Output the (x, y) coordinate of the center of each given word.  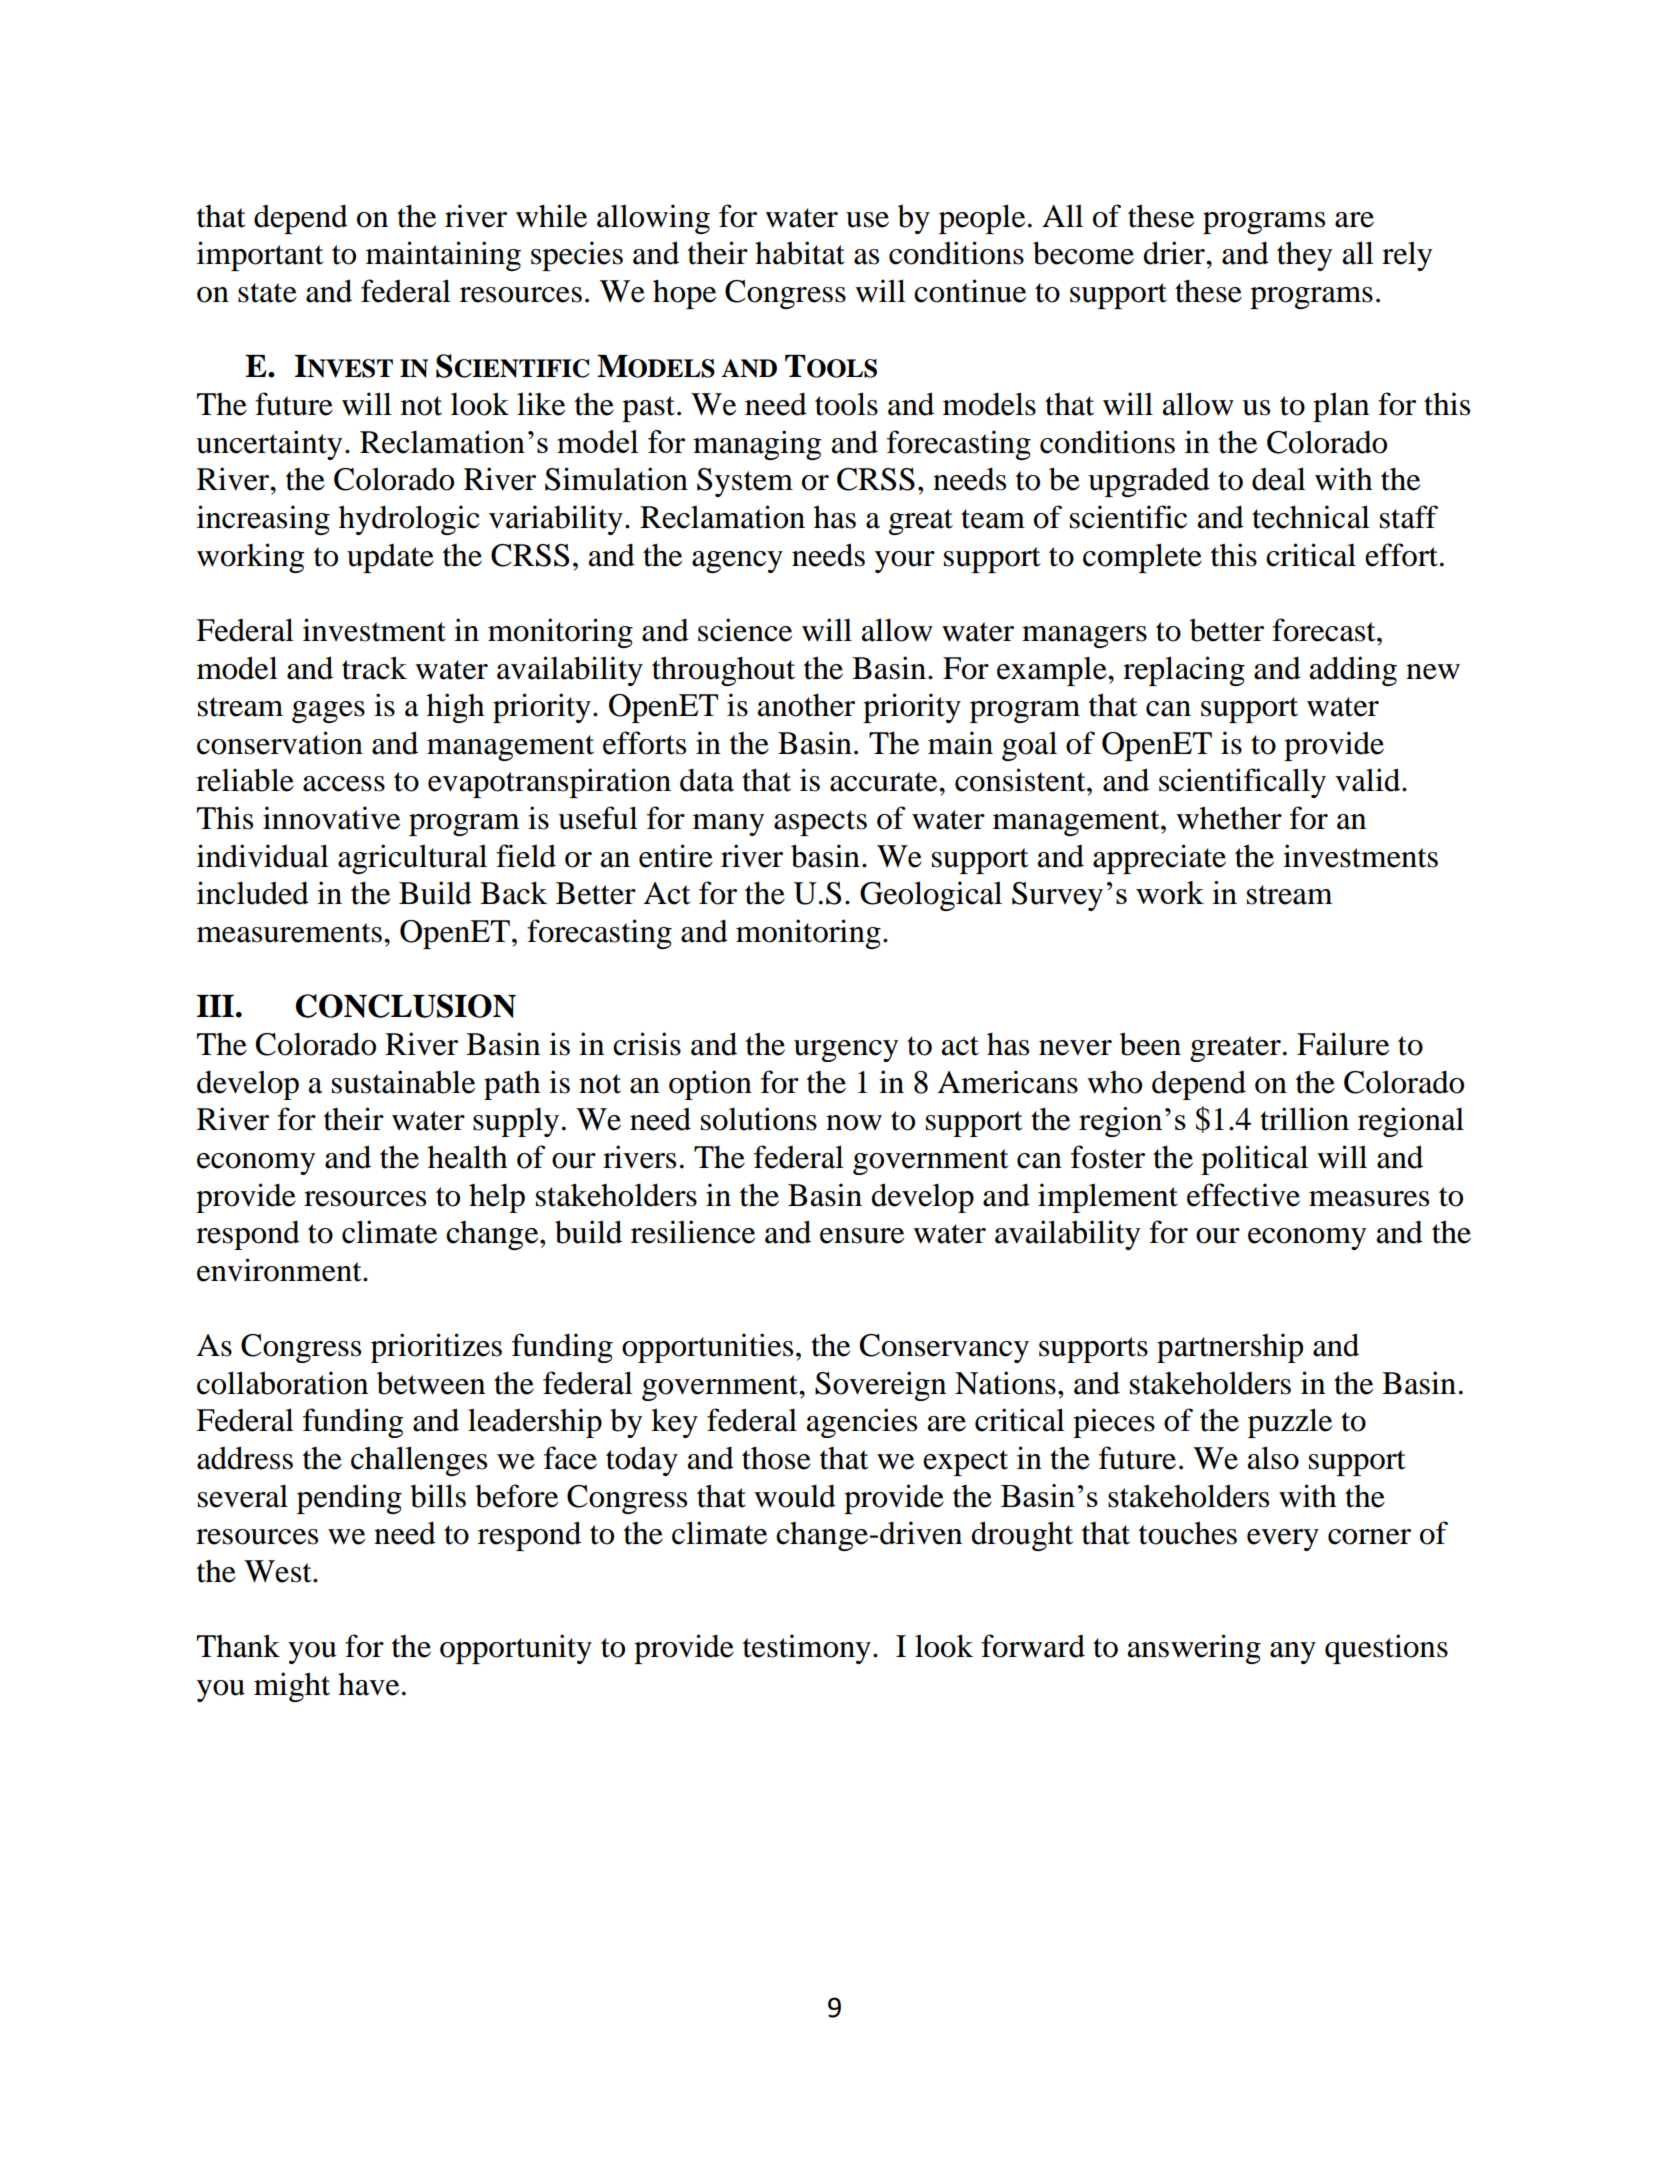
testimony (807, 1649)
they (1304, 256)
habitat (800, 253)
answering (1194, 1649)
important (260, 256)
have (368, 1684)
